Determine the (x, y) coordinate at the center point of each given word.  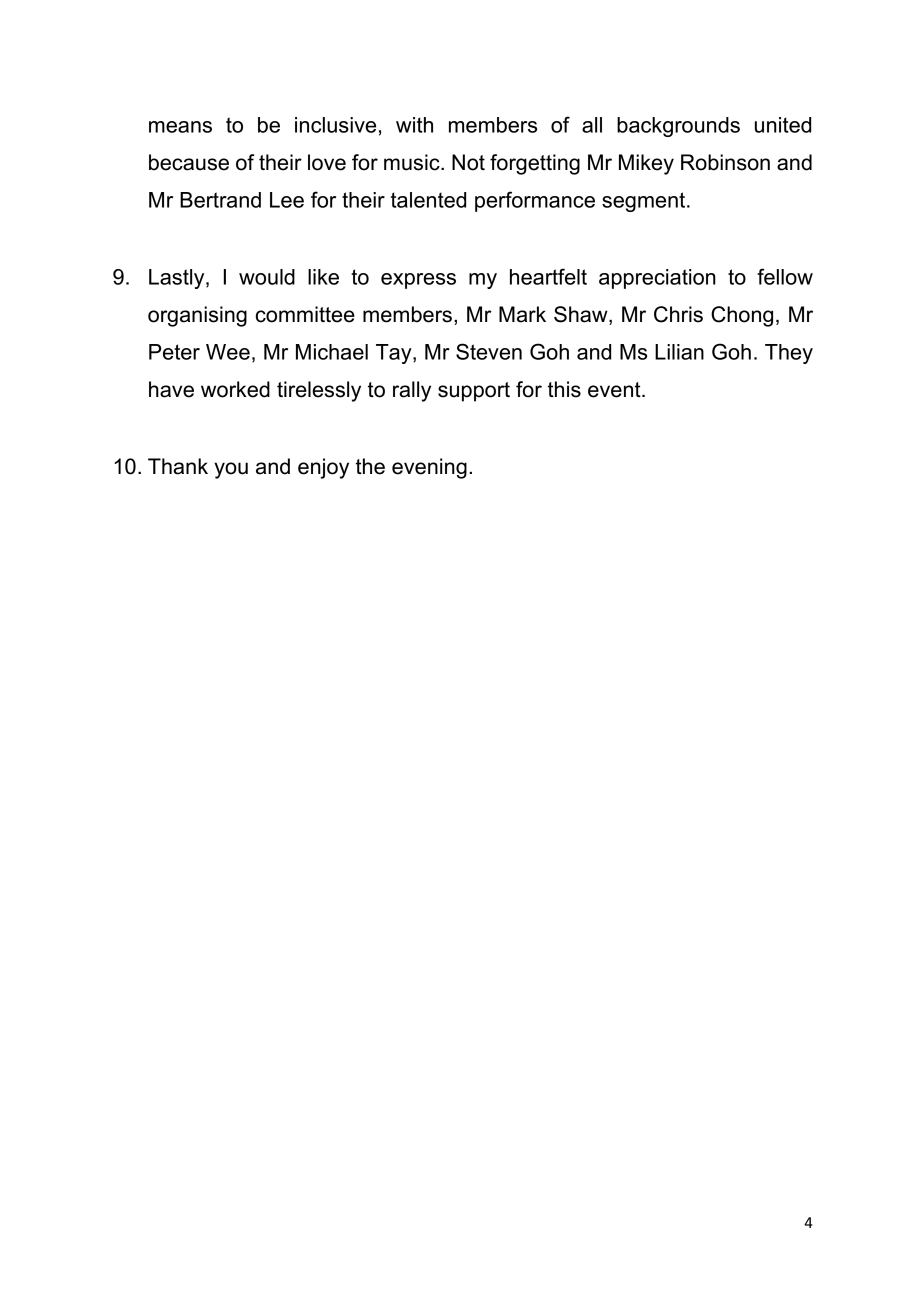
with (414, 125)
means (180, 127)
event (615, 390)
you (231, 470)
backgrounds (678, 127)
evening (429, 468)
